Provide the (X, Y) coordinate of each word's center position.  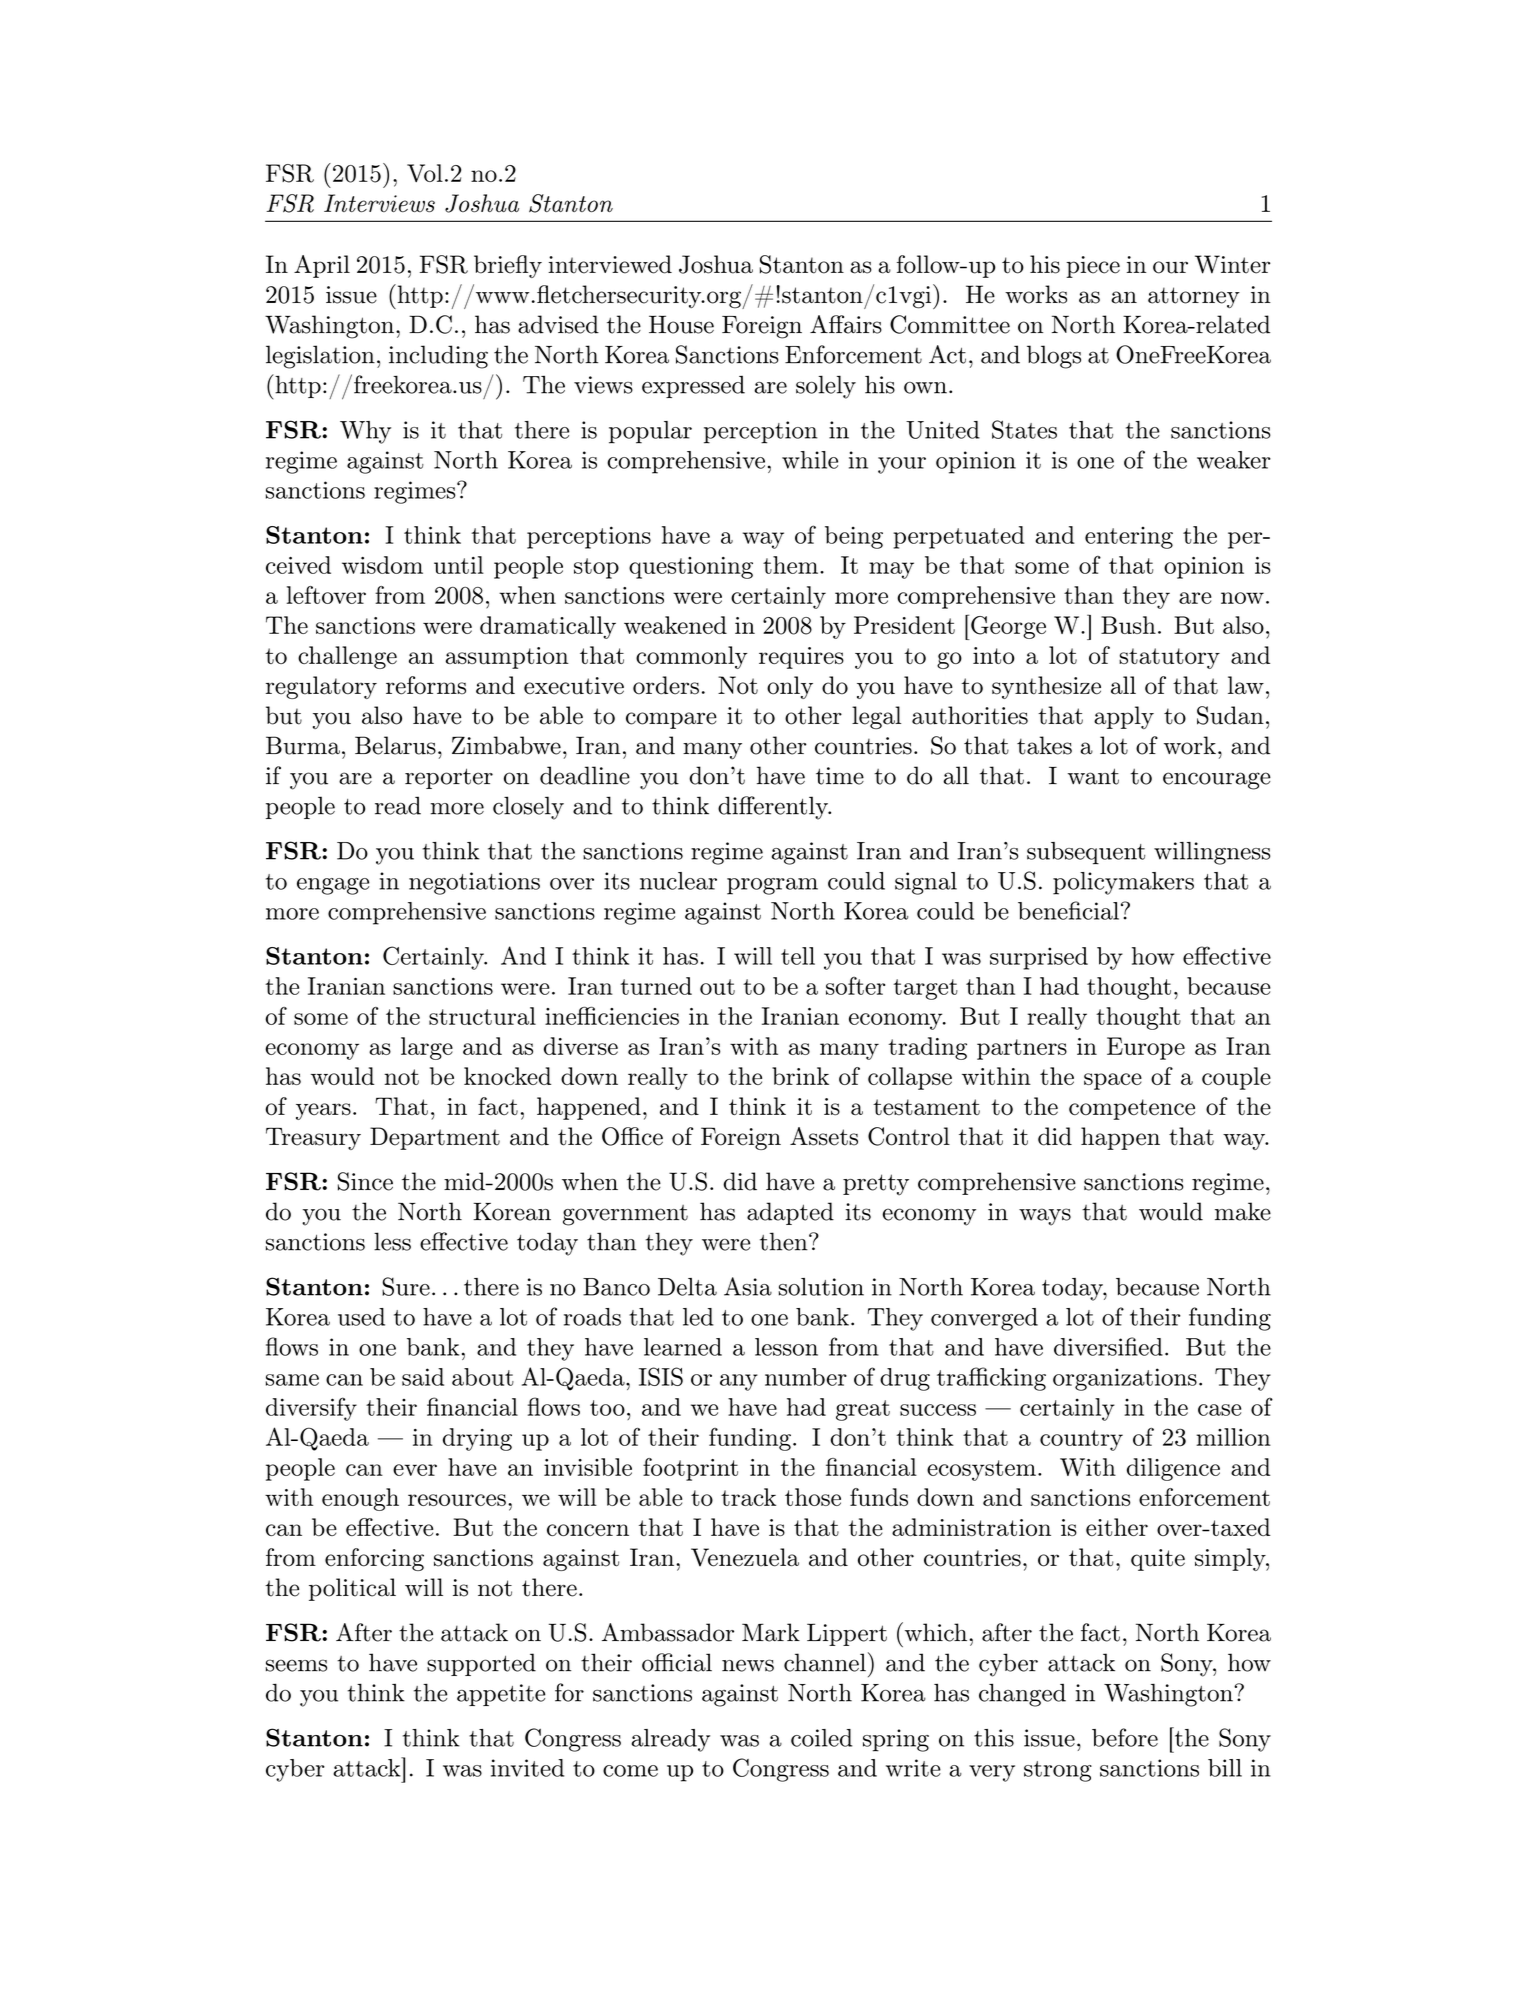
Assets (824, 1136)
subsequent (1086, 853)
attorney (1194, 297)
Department (435, 1138)
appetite (501, 1695)
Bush (1128, 625)
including (438, 357)
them (790, 565)
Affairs (846, 324)
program (772, 886)
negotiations (474, 883)
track (748, 1497)
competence (1132, 1109)
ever (415, 1470)
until (459, 565)
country (1081, 1440)
